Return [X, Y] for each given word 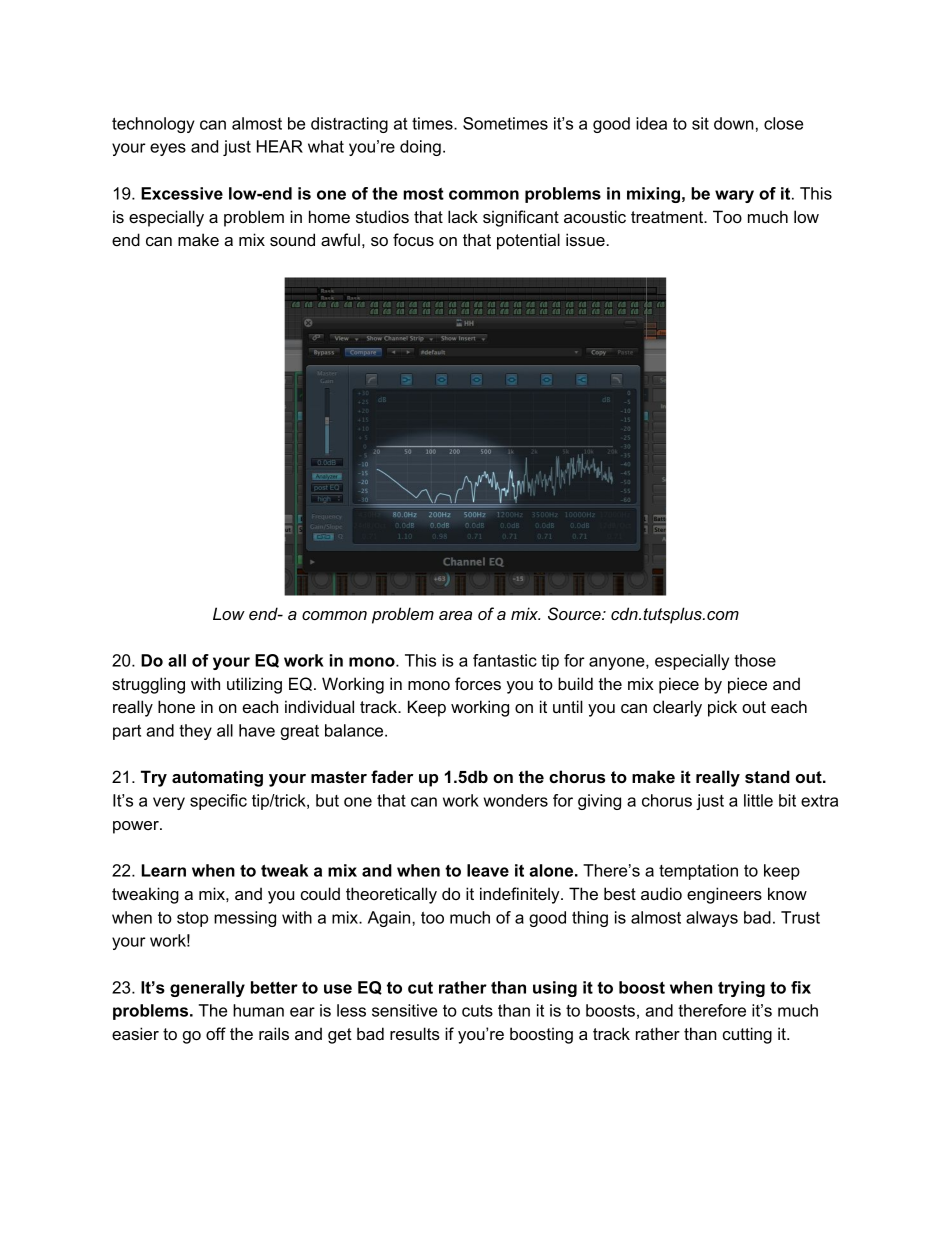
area [455, 615]
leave [488, 870]
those [755, 660]
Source [575, 614]
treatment [668, 217]
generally [207, 989]
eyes [168, 149]
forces [478, 683]
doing [420, 148]
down [734, 123]
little [758, 800]
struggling [148, 685]
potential [528, 241]
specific [218, 802]
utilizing [254, 685]
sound [292, 239]
